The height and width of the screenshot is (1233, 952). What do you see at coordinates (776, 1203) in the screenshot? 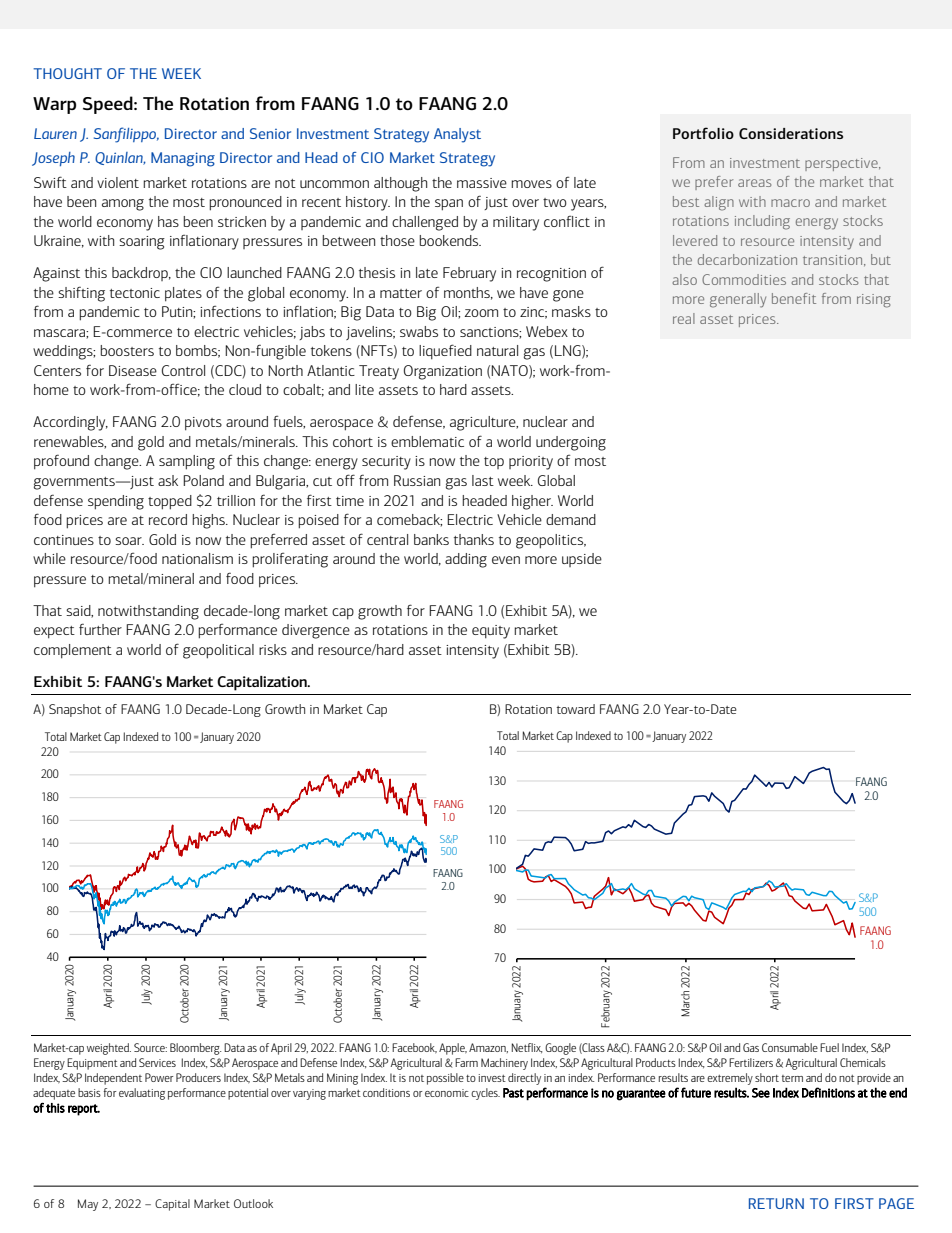
I see `RETURN` at bounding box center [776, 1203].
